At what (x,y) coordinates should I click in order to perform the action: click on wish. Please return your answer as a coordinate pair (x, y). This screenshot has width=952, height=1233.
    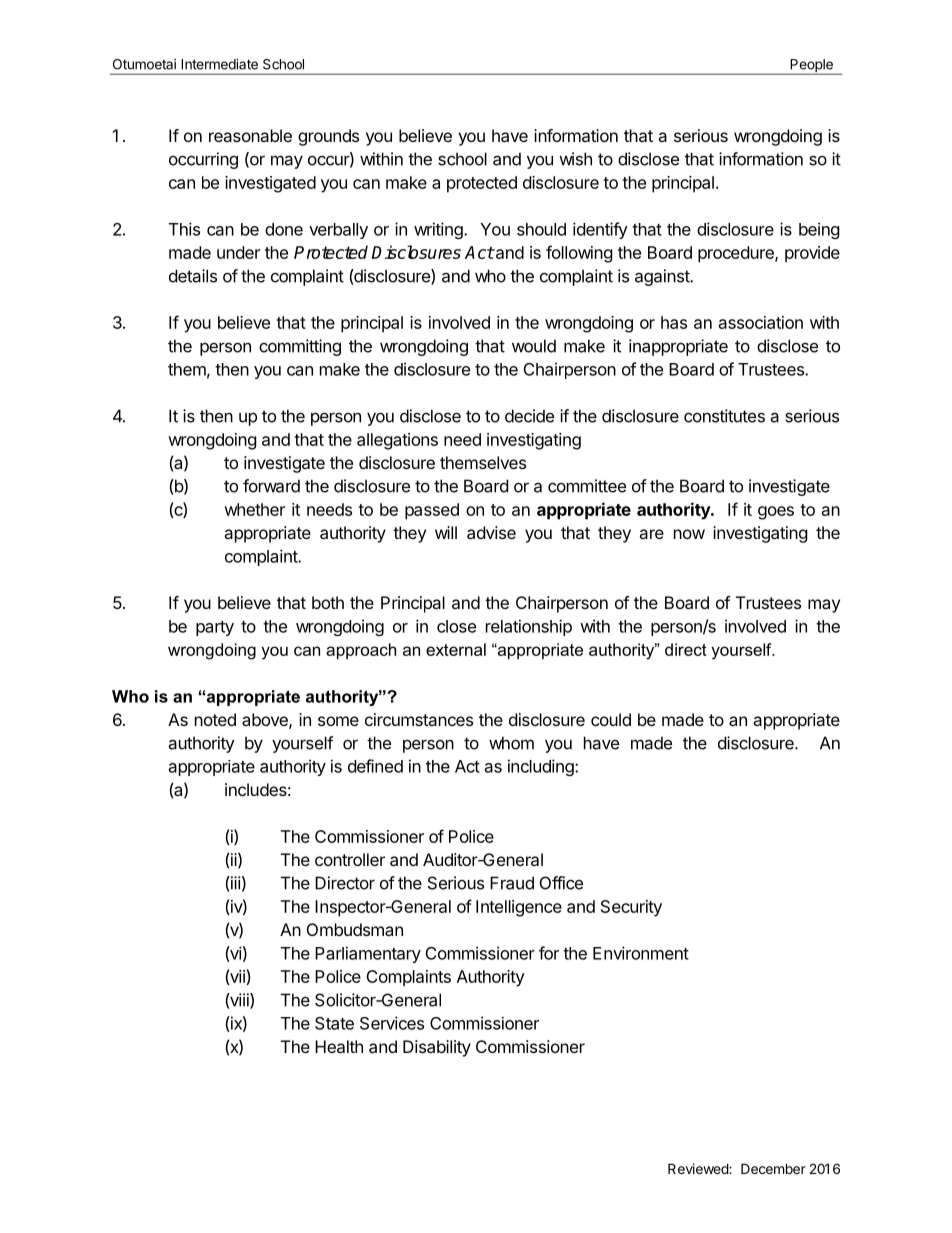
    Looking at the image, I should click on (575, 159).
